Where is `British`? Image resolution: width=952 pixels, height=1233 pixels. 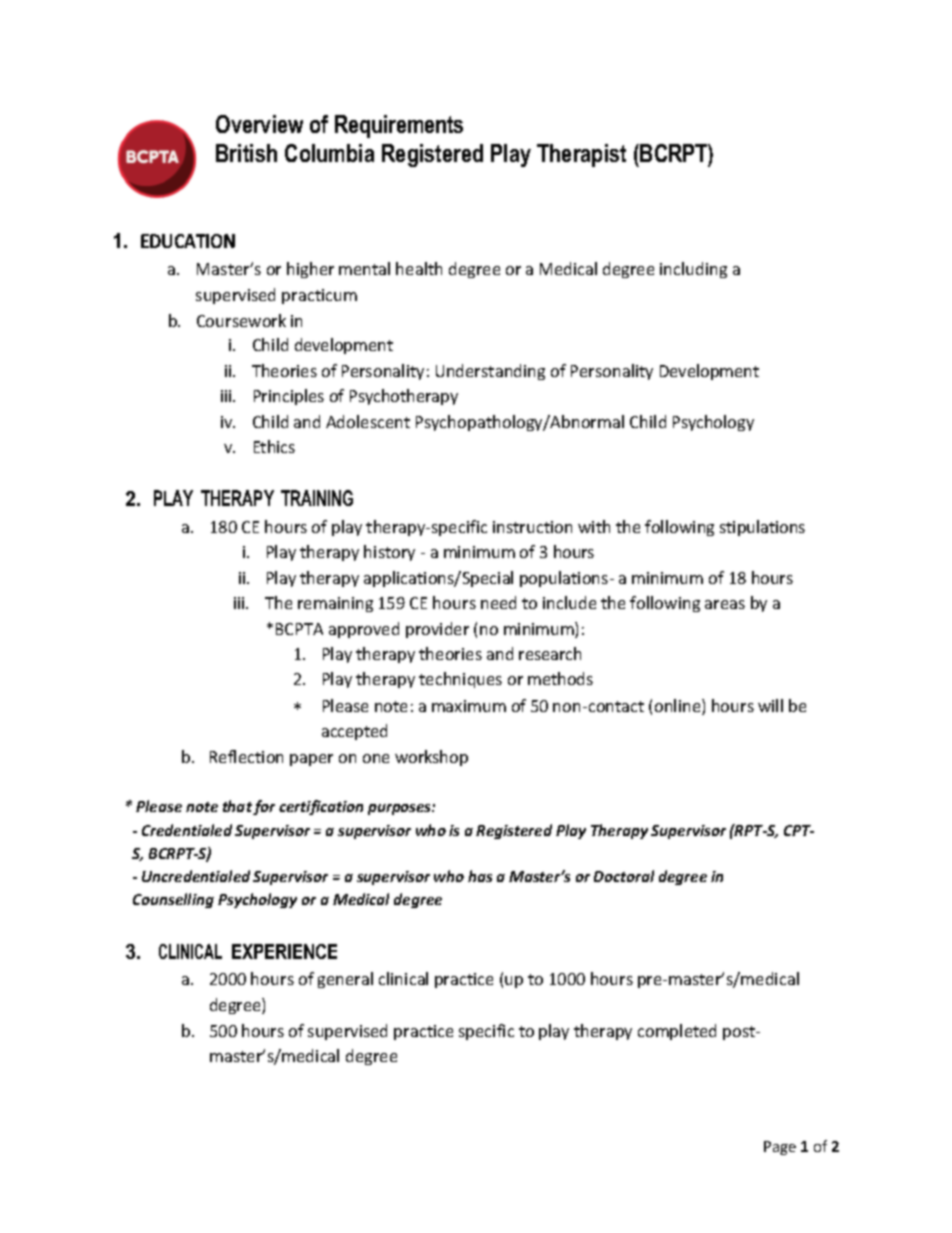 British is located at coordinates (246, 153).
